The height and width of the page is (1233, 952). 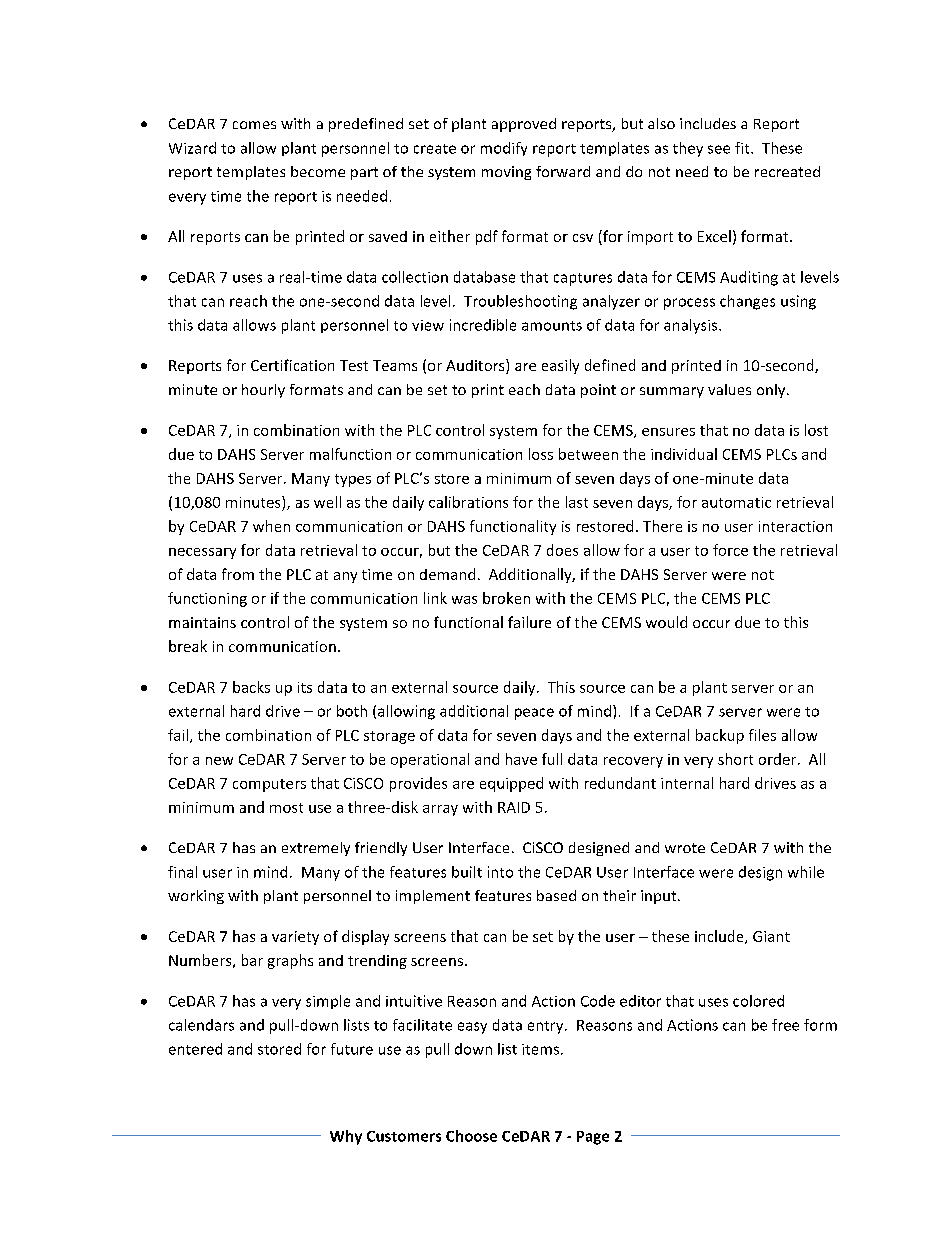 I want to click on comes, so click(x=254, y=125).
